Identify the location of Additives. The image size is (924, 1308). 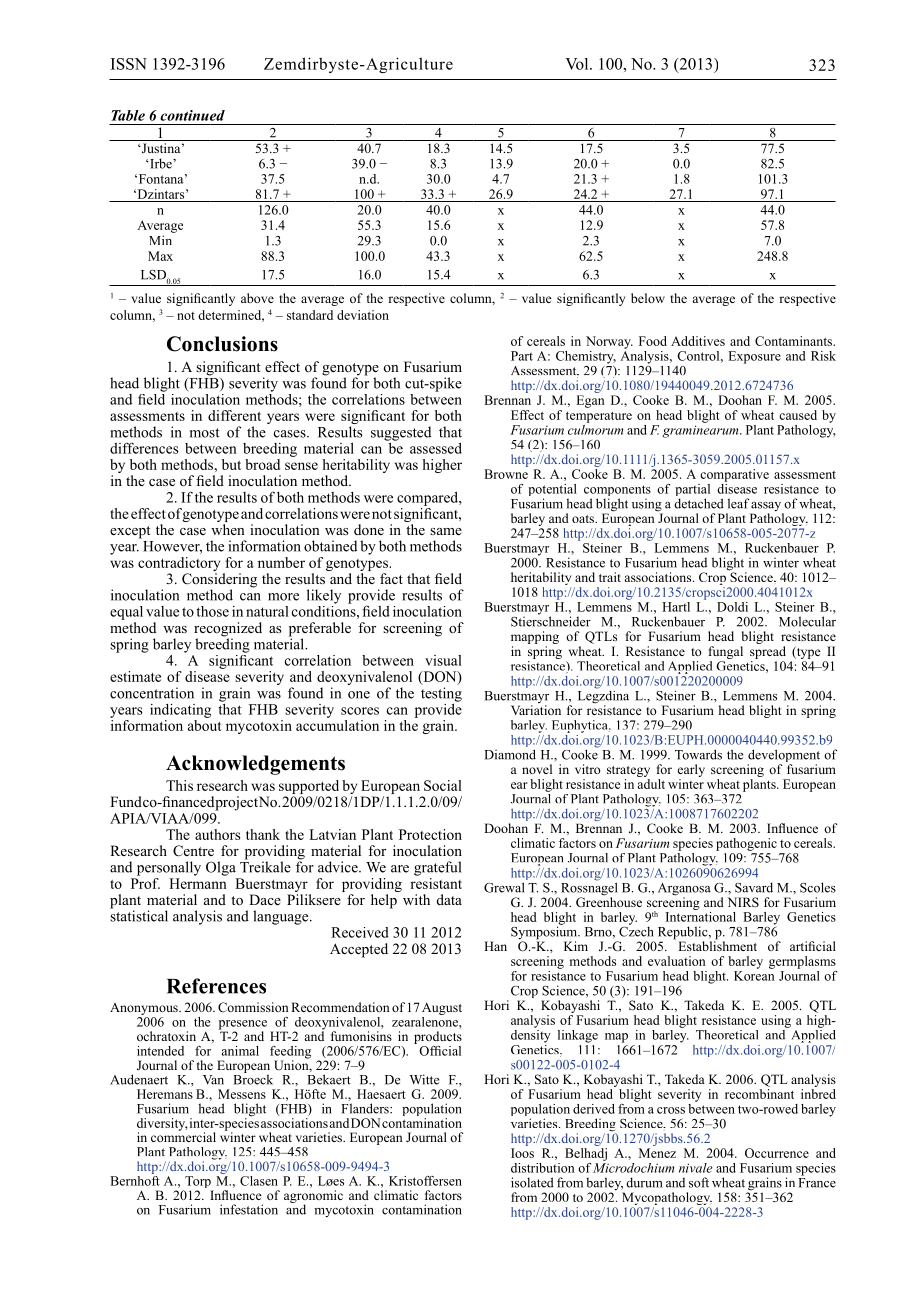
(698, 341).
